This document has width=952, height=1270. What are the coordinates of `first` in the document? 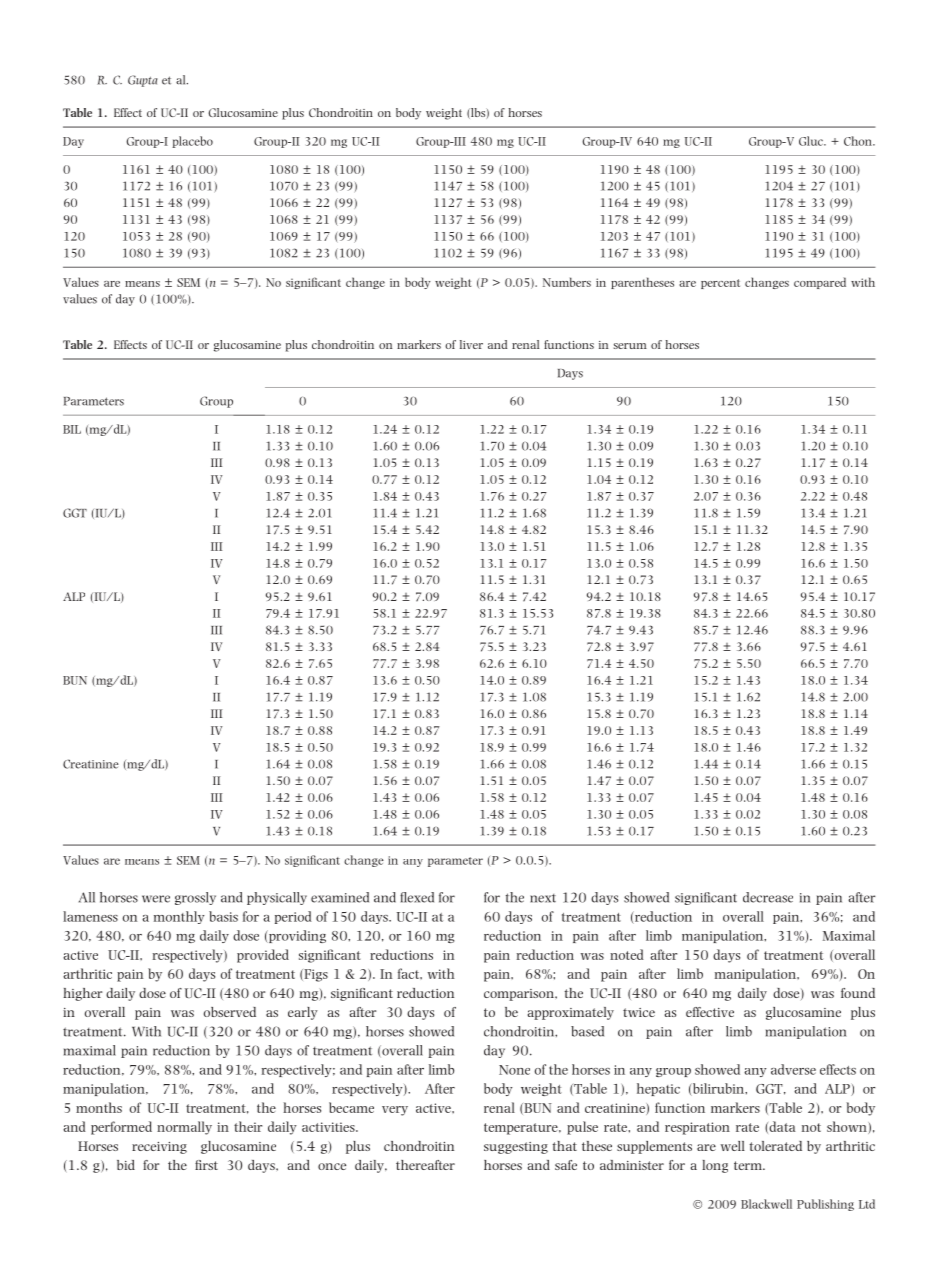 It's located at (206, 1165).
